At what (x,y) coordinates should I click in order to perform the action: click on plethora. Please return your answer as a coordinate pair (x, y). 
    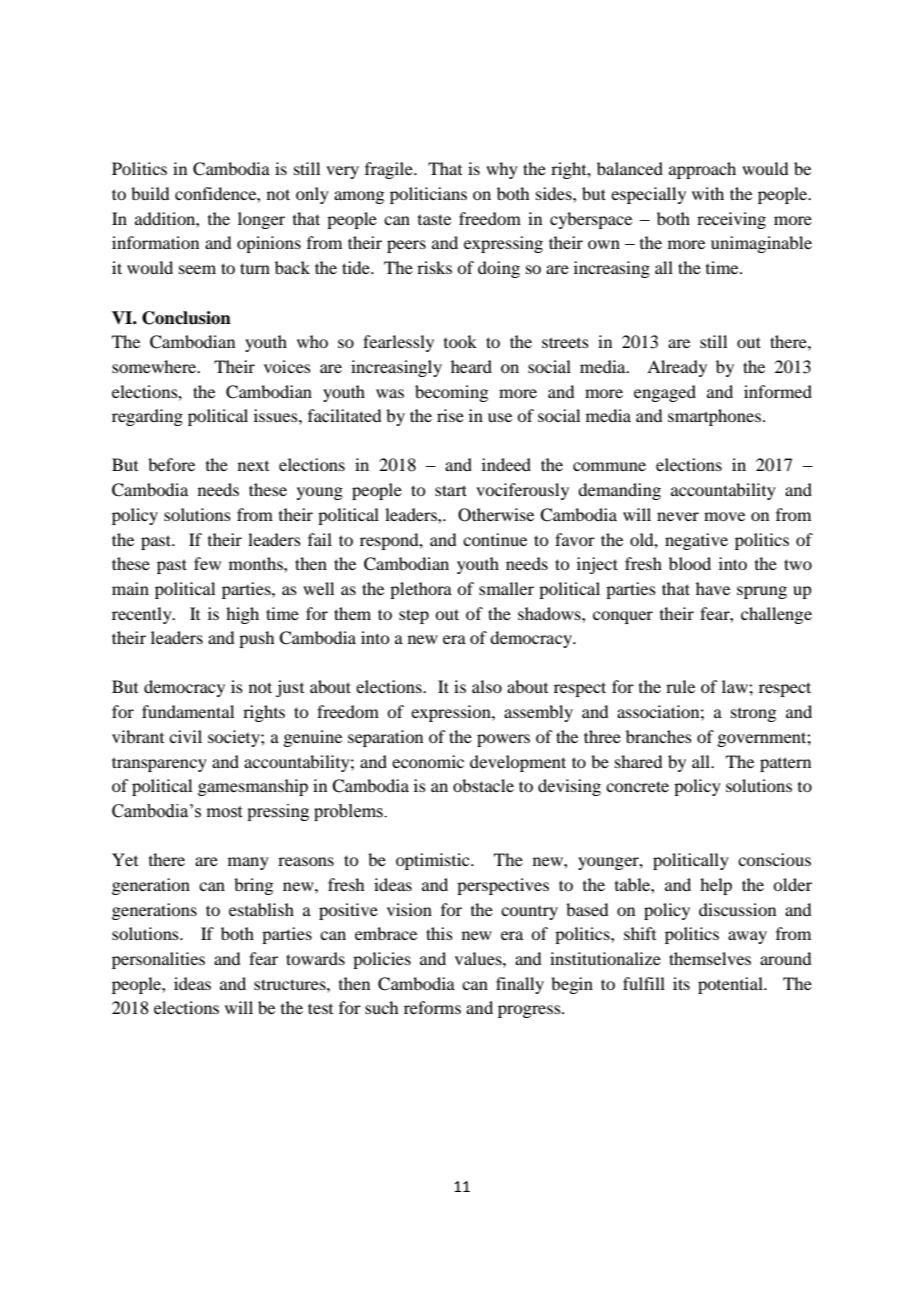
    Looking at the image, I should click on (421, 590).
